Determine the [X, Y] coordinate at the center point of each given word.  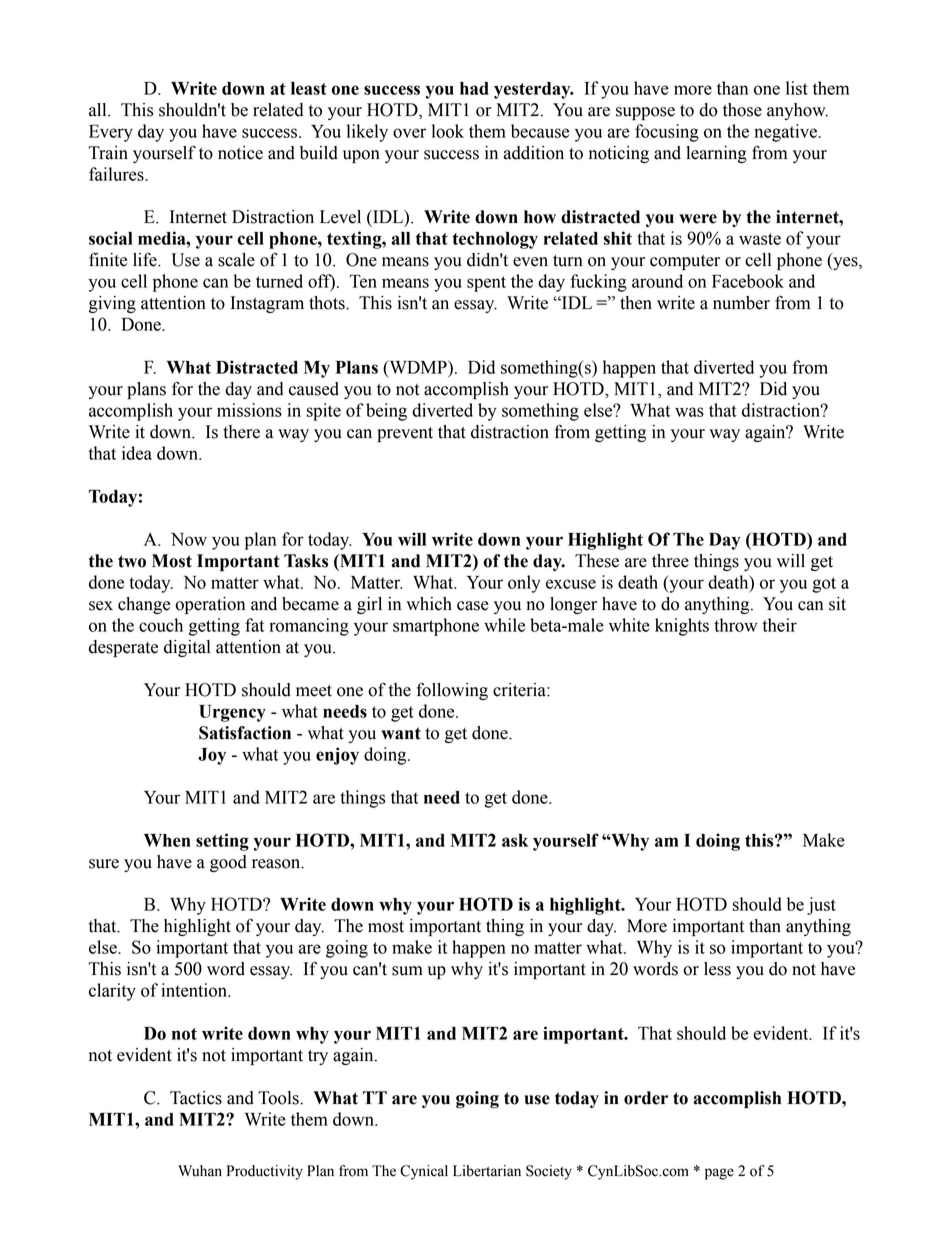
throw [735, 625]
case [473, 606]
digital [187, 648]
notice [240, 153]
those [742, 110]
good [228, 863]
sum [407, 971]
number [741, 303]
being [386, 412]
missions [249, 410]
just [821, 906]
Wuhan [200, 1171]
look [448, 131]
